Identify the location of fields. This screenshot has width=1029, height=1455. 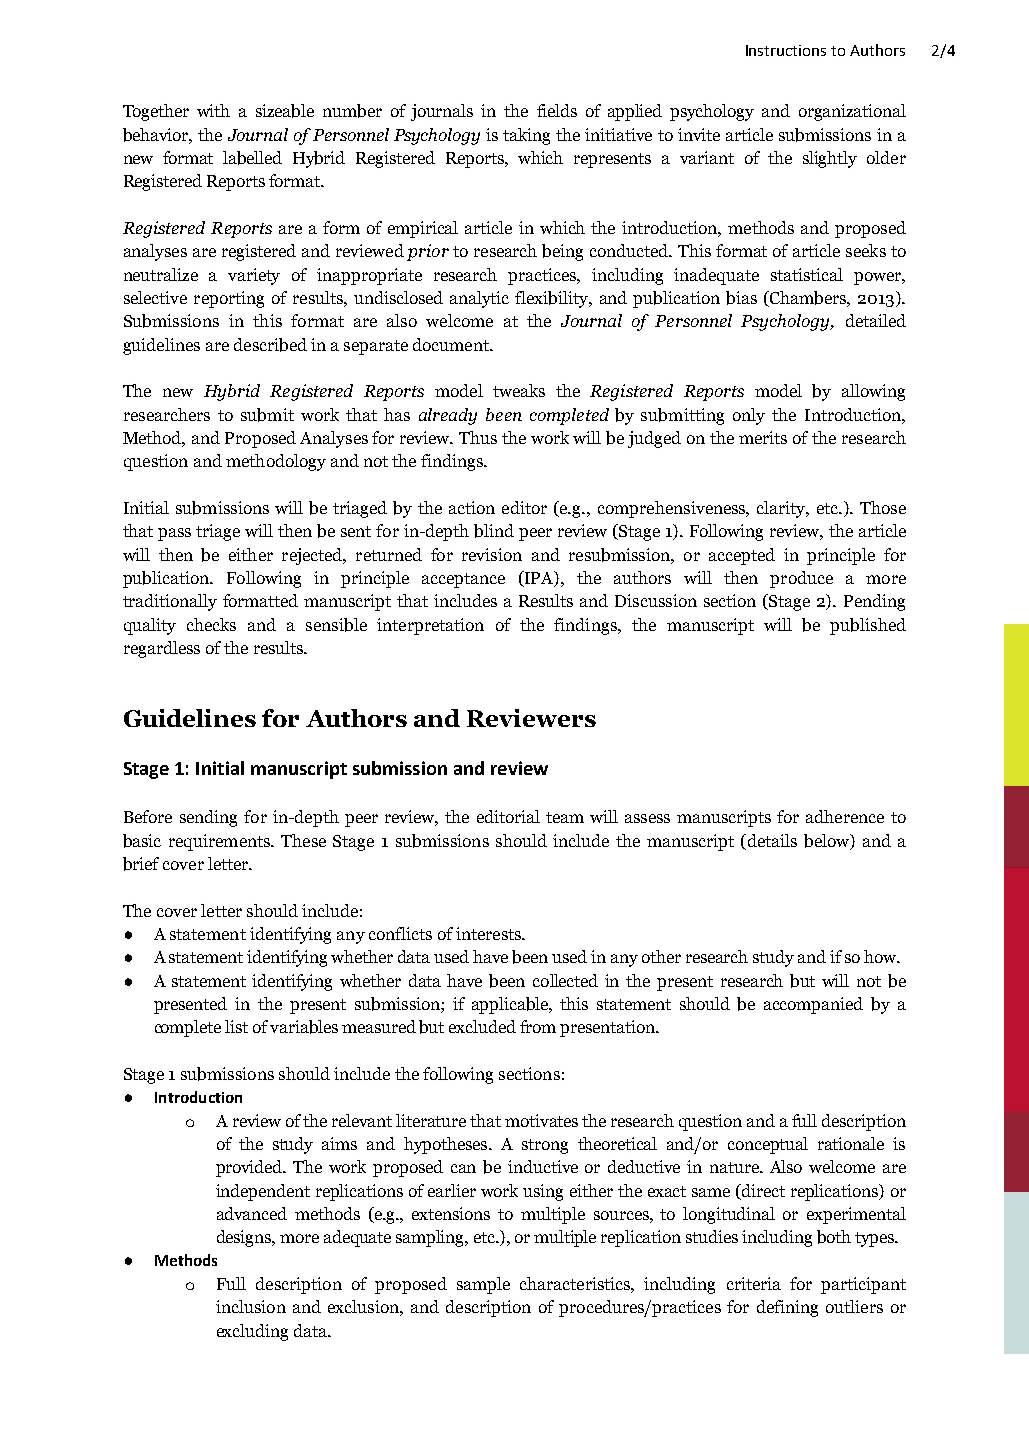
(557, 110).
